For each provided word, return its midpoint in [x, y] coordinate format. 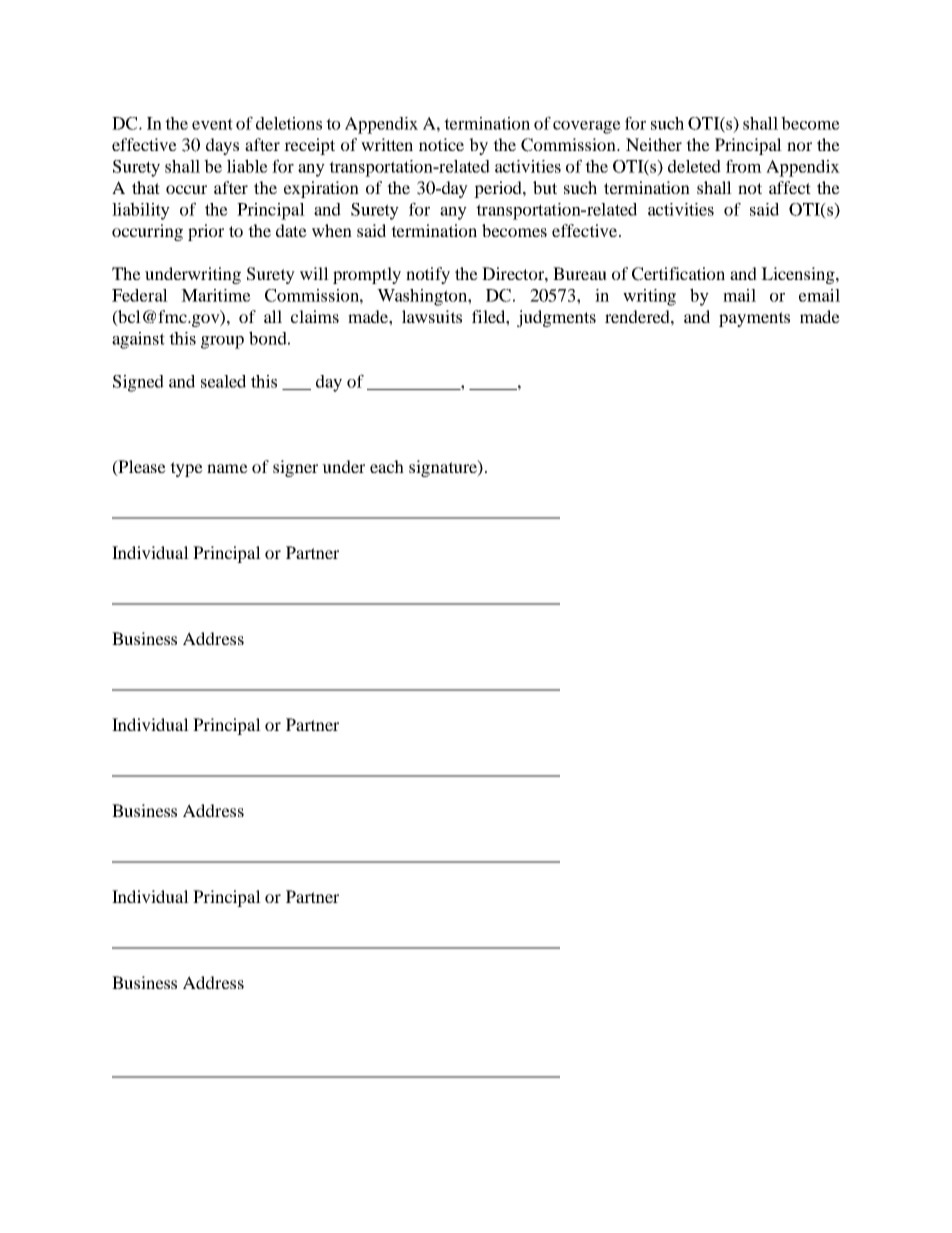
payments [754, 319]
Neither [654, 144]
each [387, 466]
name [227, 468]
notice [441, 144]
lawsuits [432, 316]
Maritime [216, 295]
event [212, 124]
